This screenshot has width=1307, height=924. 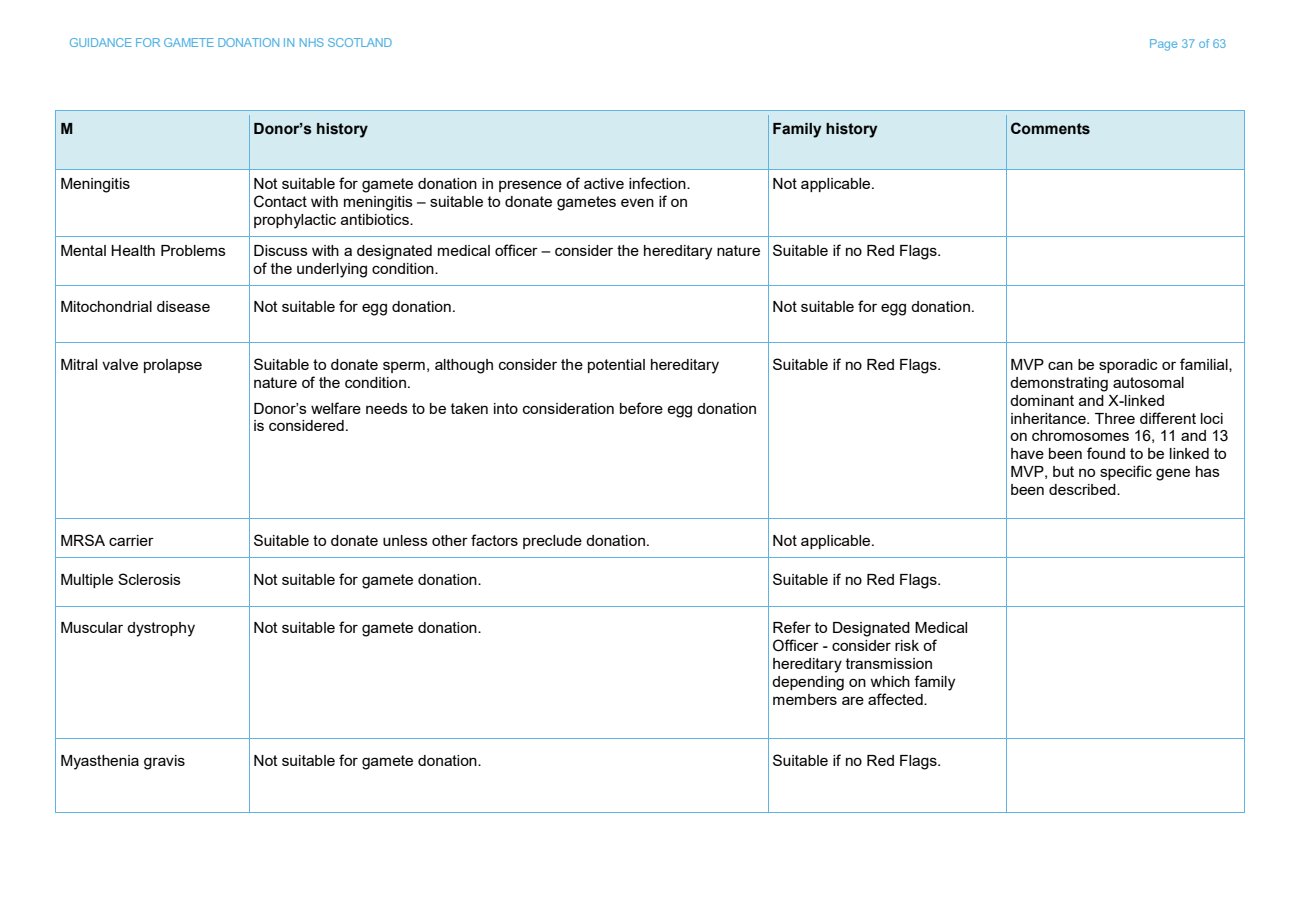 What do you see at coordinates (637, 202) in the screenshot?
I see `even` at bounding box center [637, 202].
